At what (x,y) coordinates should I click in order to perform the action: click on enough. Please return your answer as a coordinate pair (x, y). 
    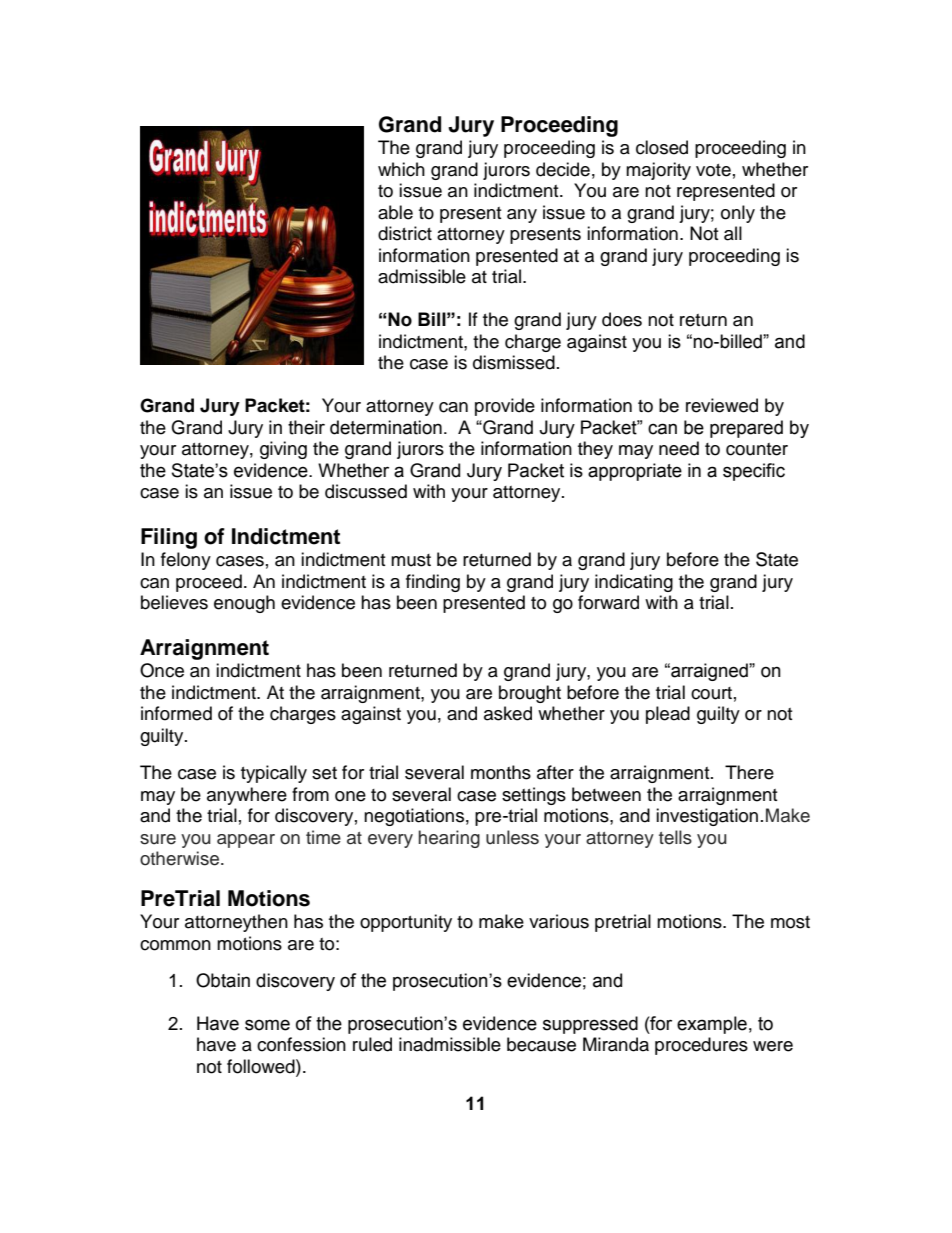
    Looking at the image, I should click on (244, 604).
